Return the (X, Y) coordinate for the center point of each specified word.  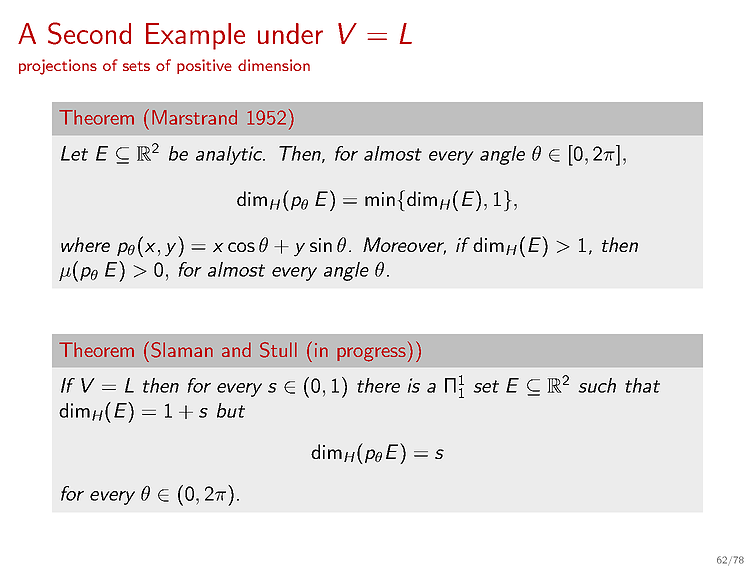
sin (321, 245)
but (231, 410)
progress (371, 354)
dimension (274, 65)
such (597, 385)
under (290, 33)
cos (241, 247)
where (85, 244)
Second (89, 33)
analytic (230, 155)
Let (74, 153)
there (378, 385)
